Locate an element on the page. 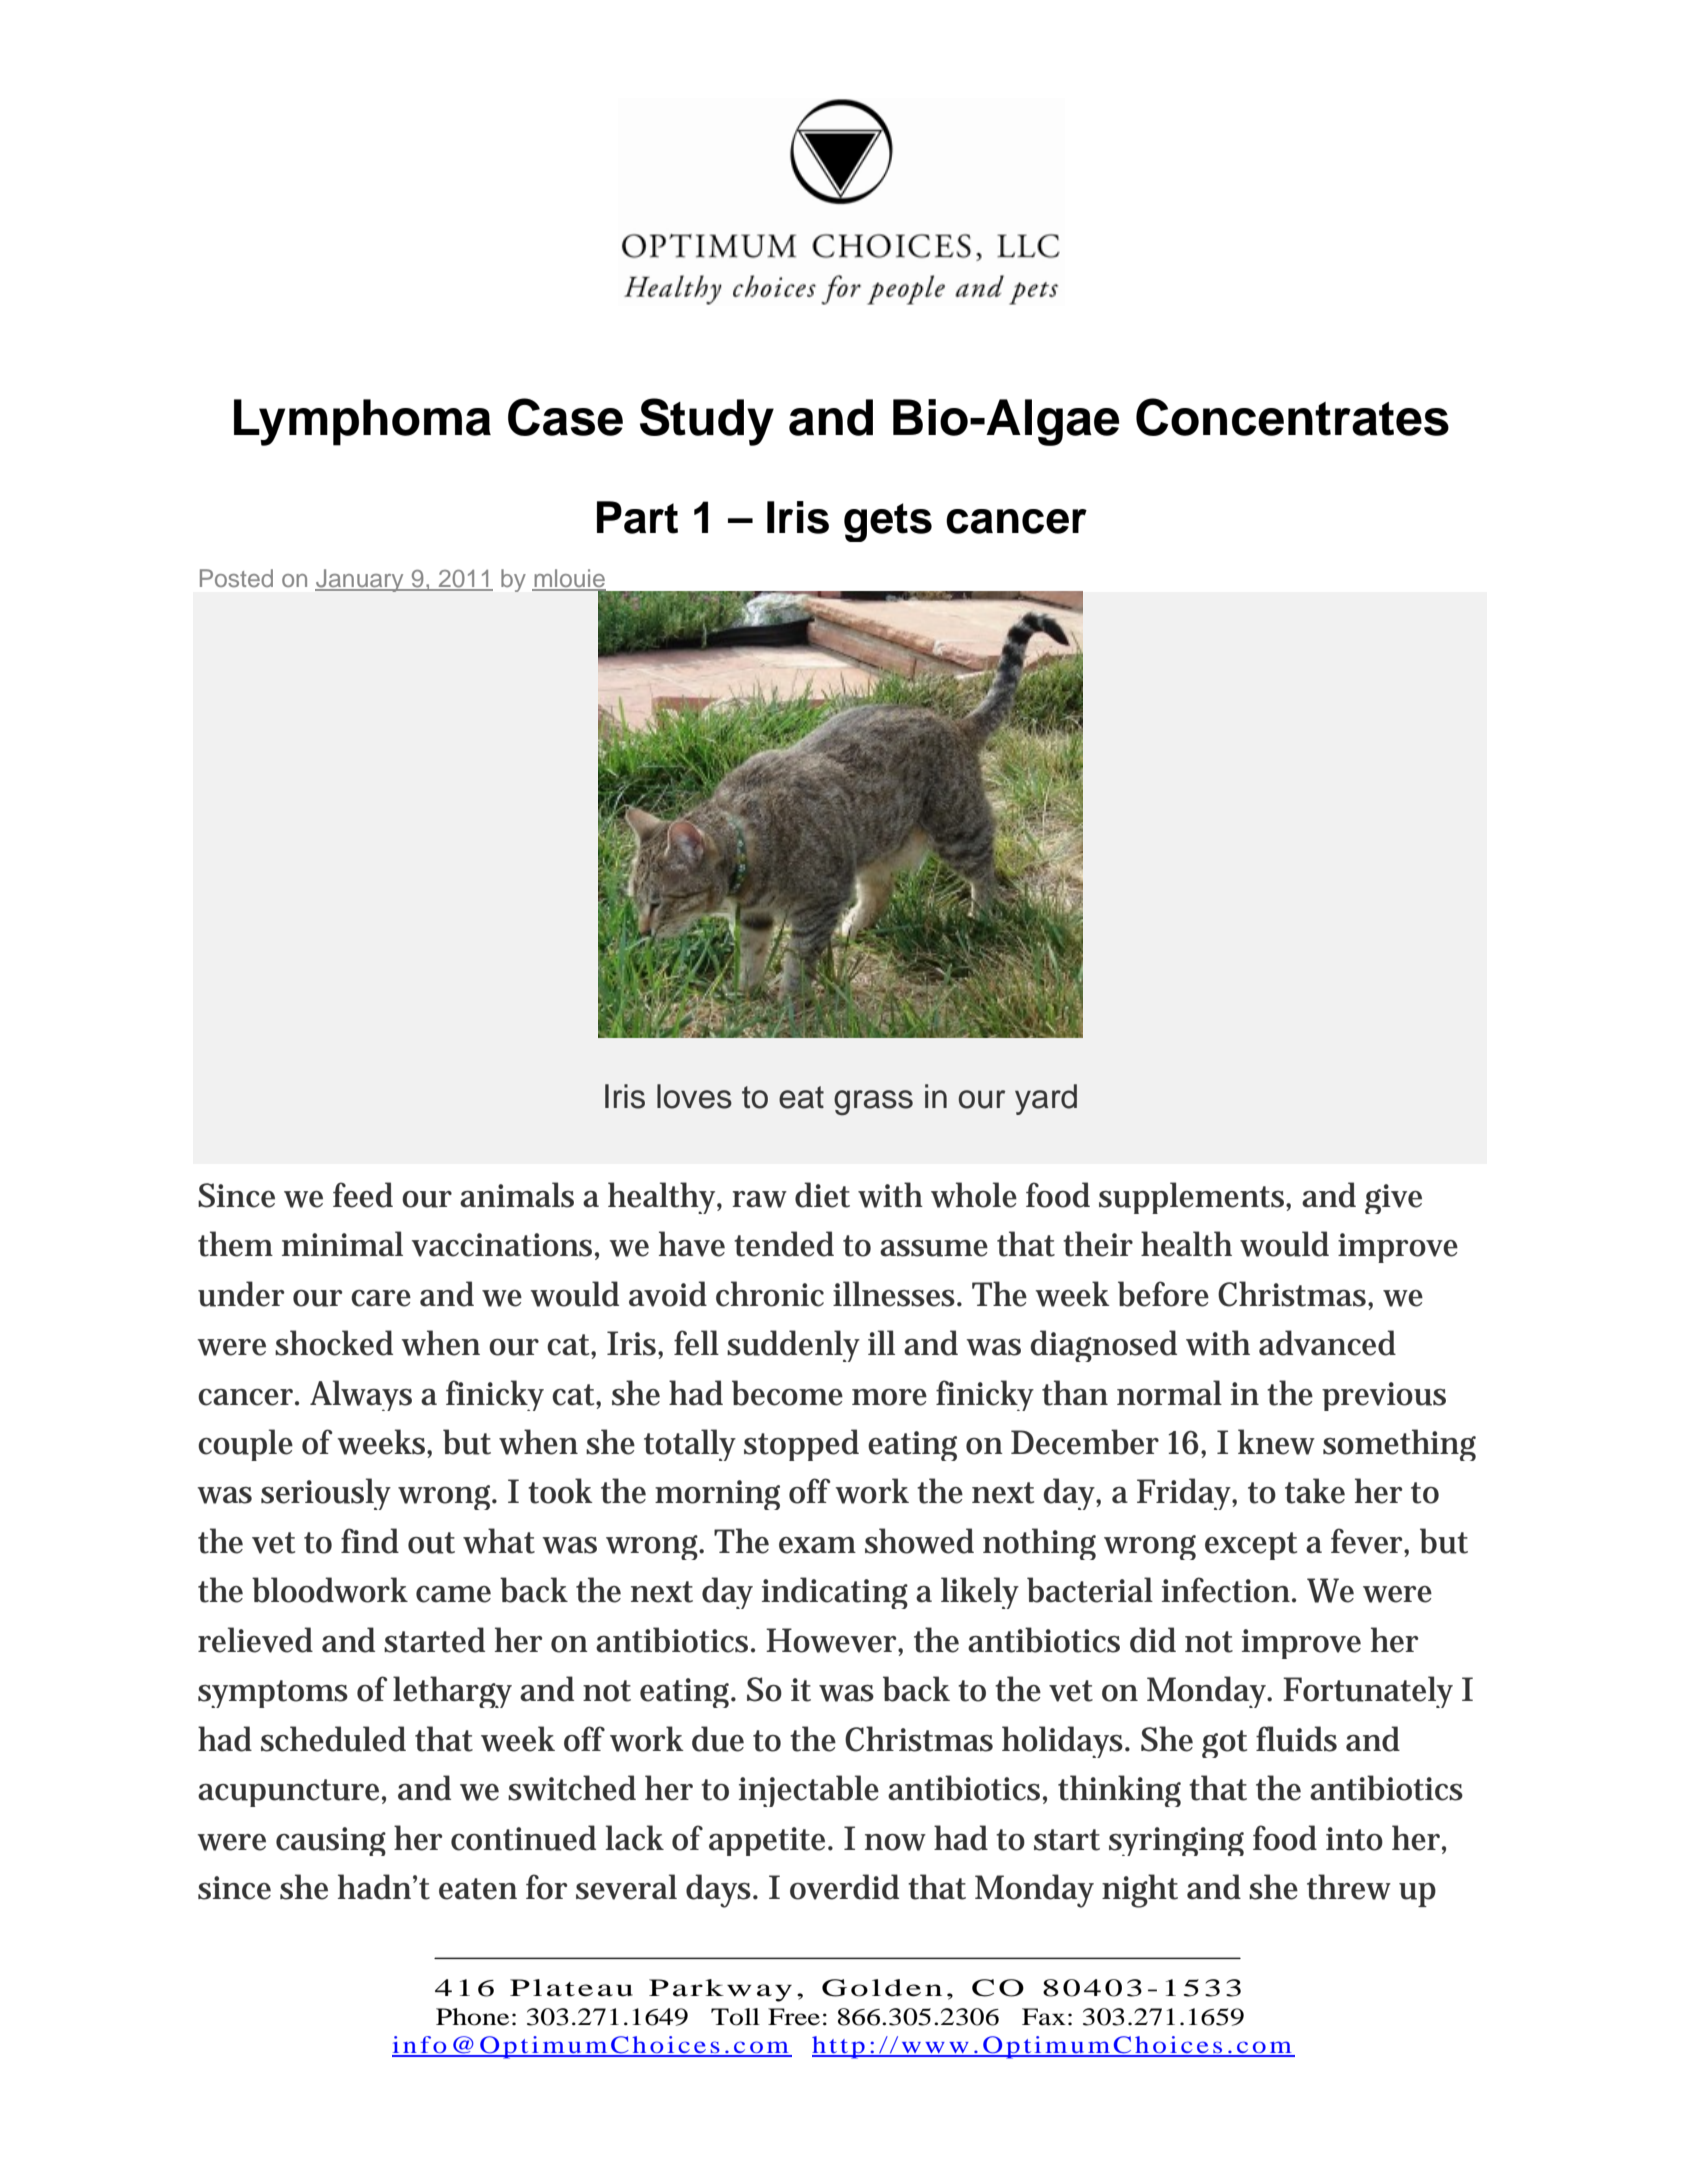 The width and height of the page is (1681, 2176). gets is located at coordinates (888, 522).
